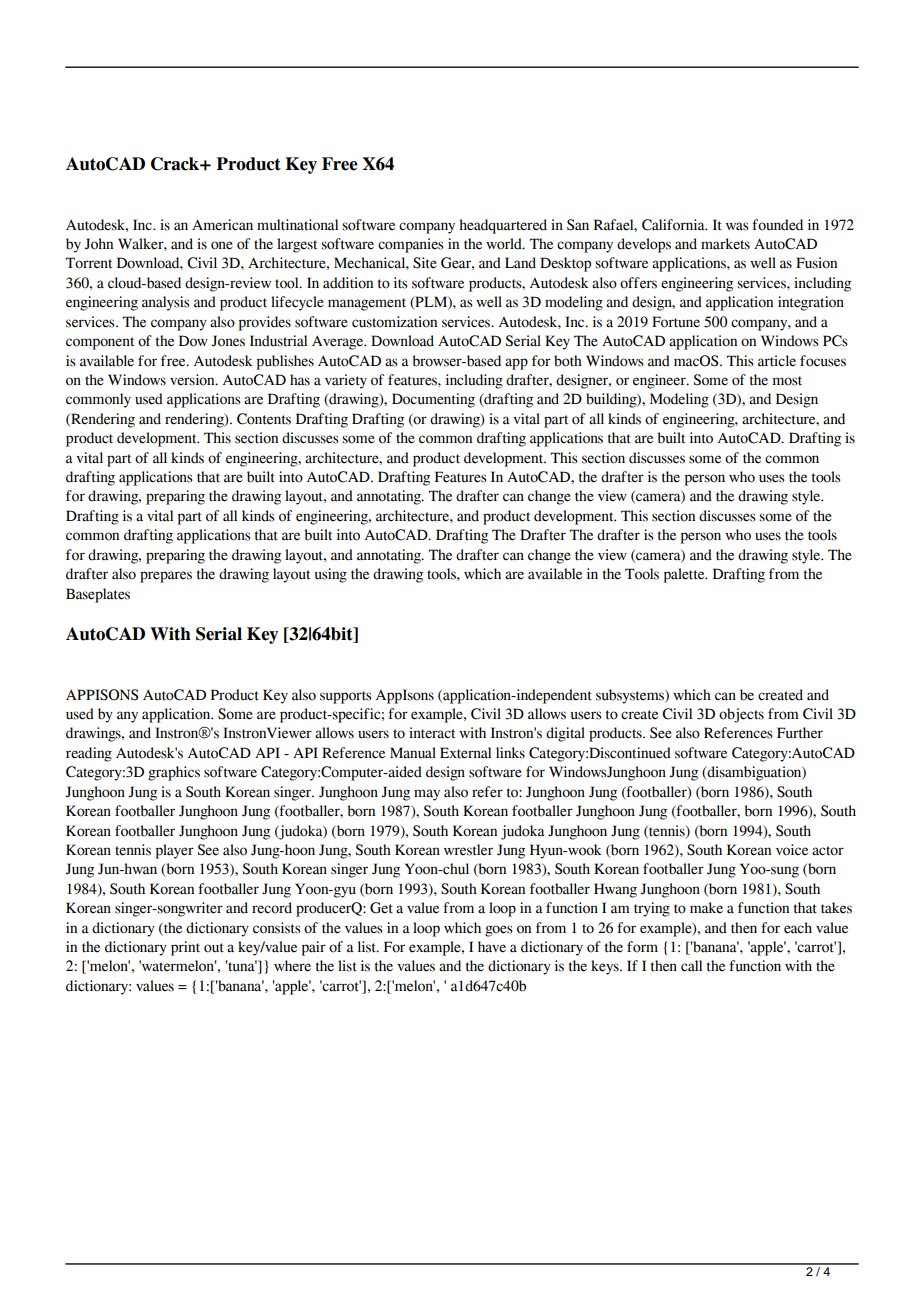 The image size is (924, 1308). What do you see at coordinates (222, 225) in the page?
I see `American` at bounding box center [222, 225].
